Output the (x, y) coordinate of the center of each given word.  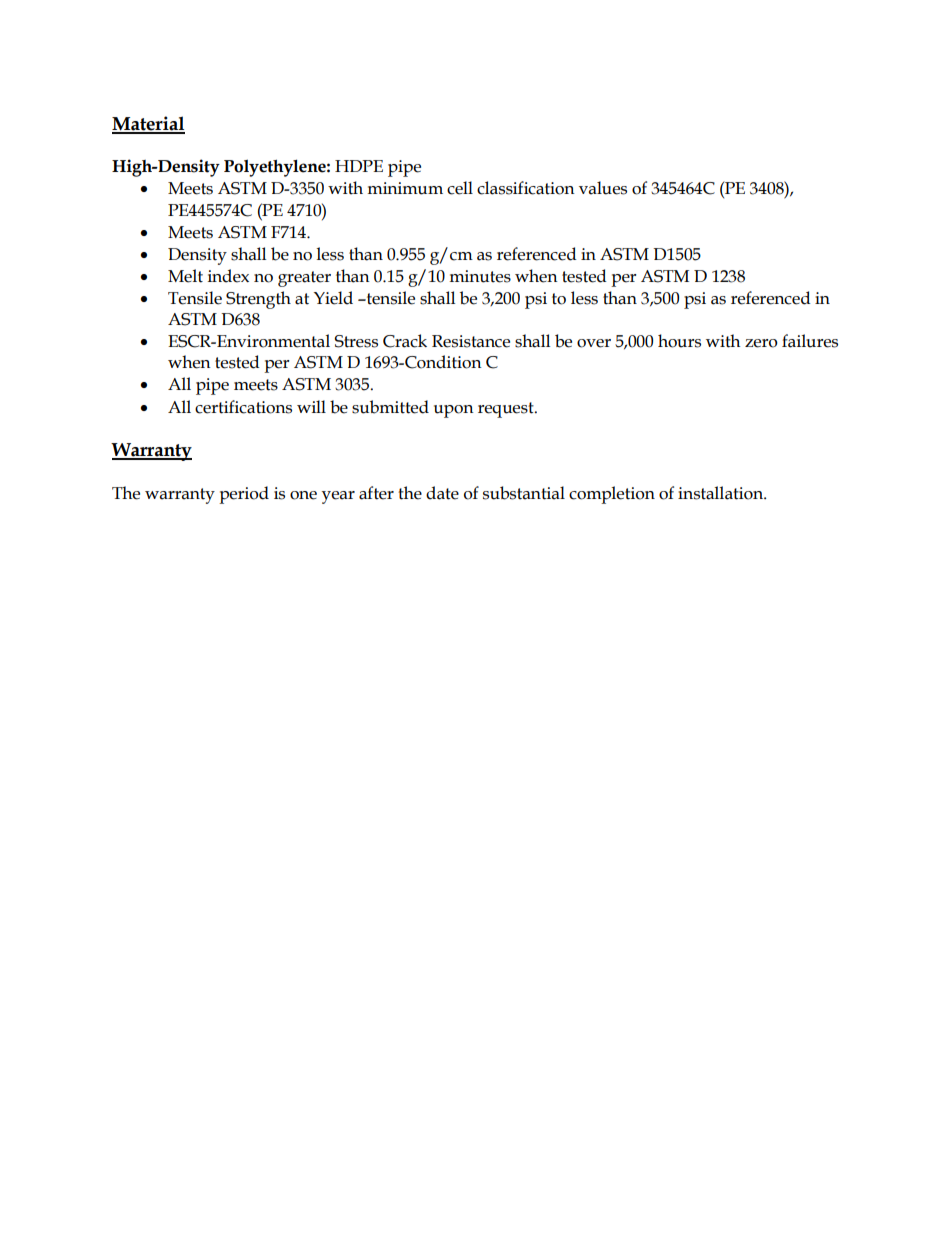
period (244, 495)
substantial (524, 493)
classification (526, 188)
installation (721, 493)
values (603, 188)
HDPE (359, 166)
